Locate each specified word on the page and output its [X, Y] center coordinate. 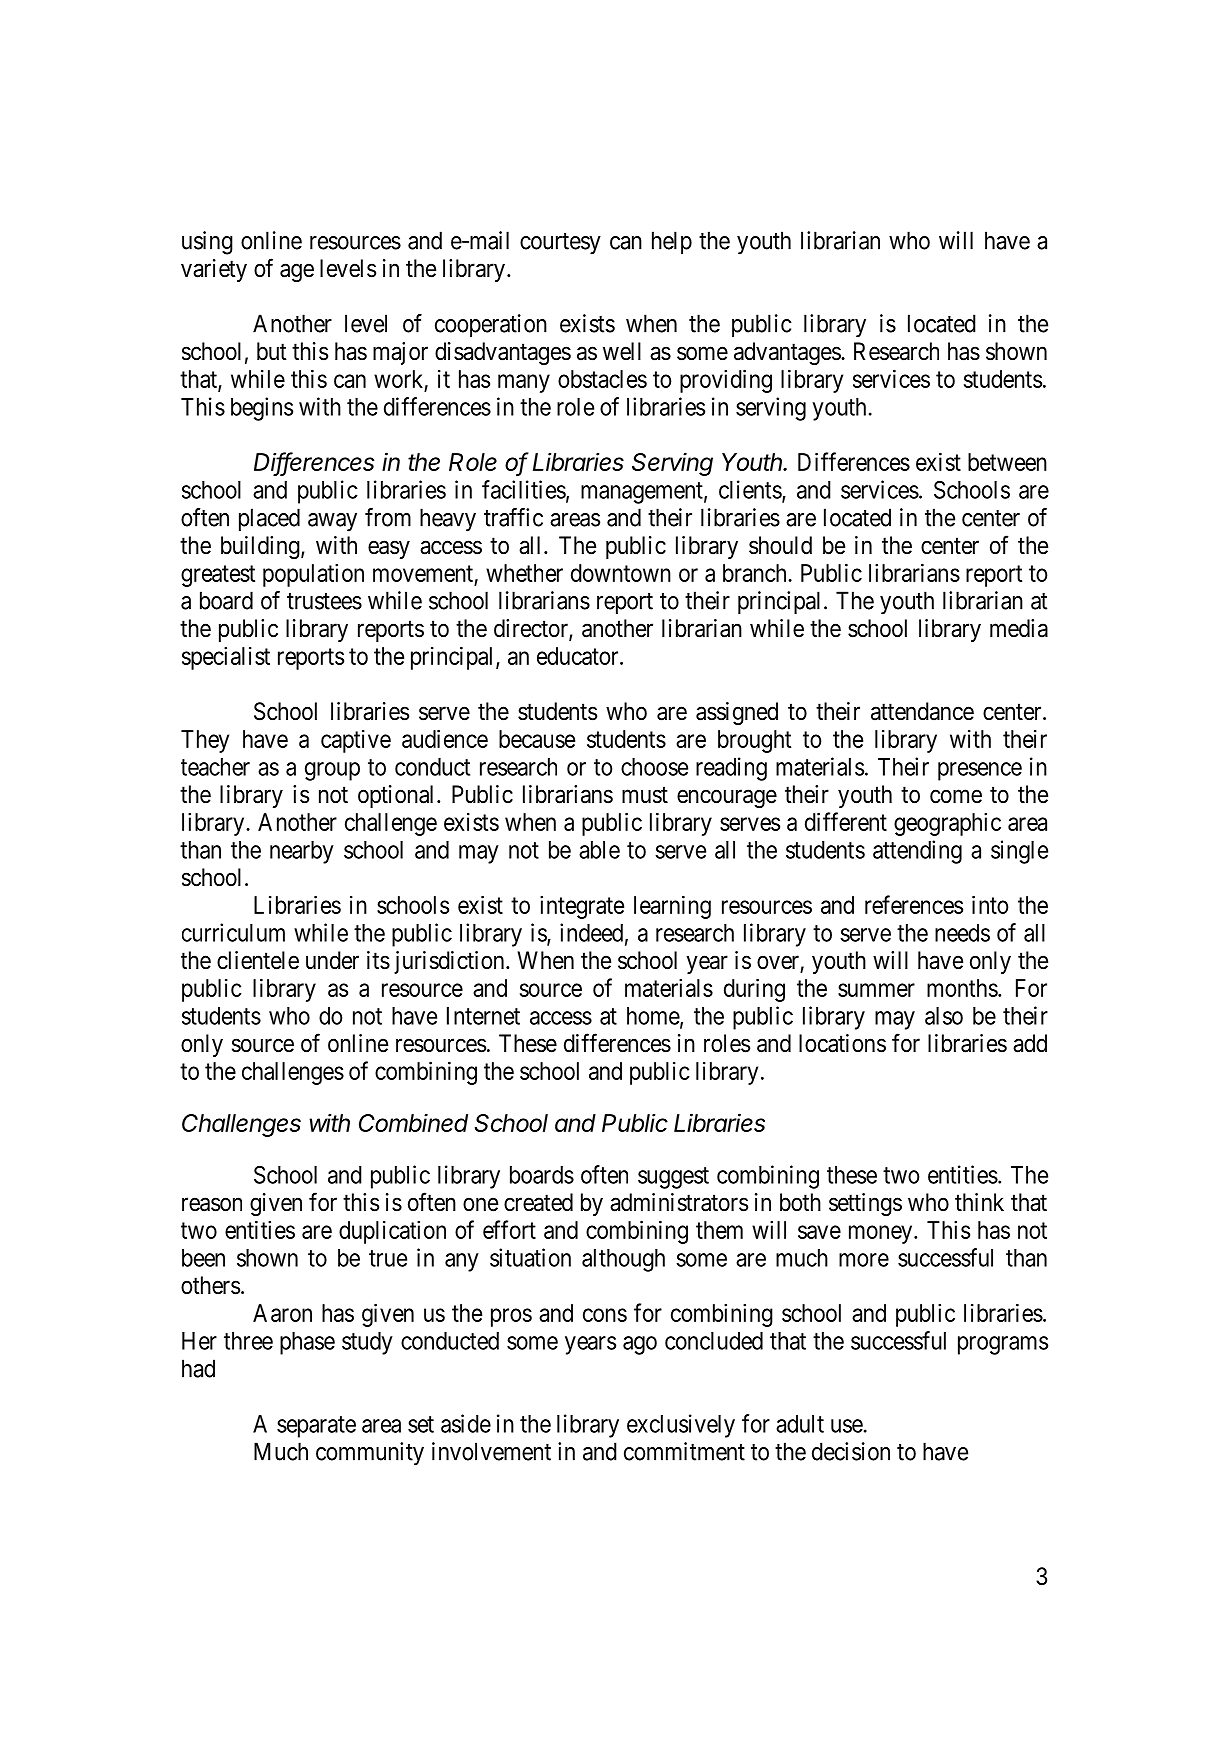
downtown [621, 573]
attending [917, 852]
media [1019, 628]
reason [212, 1204]
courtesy [560, 244]
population [313, 575]
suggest [673, 1178]
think [979, 1202]
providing [726, 381]
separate [316, 1427]
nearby [302, 852]
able [599, 850]
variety [214, 270]
